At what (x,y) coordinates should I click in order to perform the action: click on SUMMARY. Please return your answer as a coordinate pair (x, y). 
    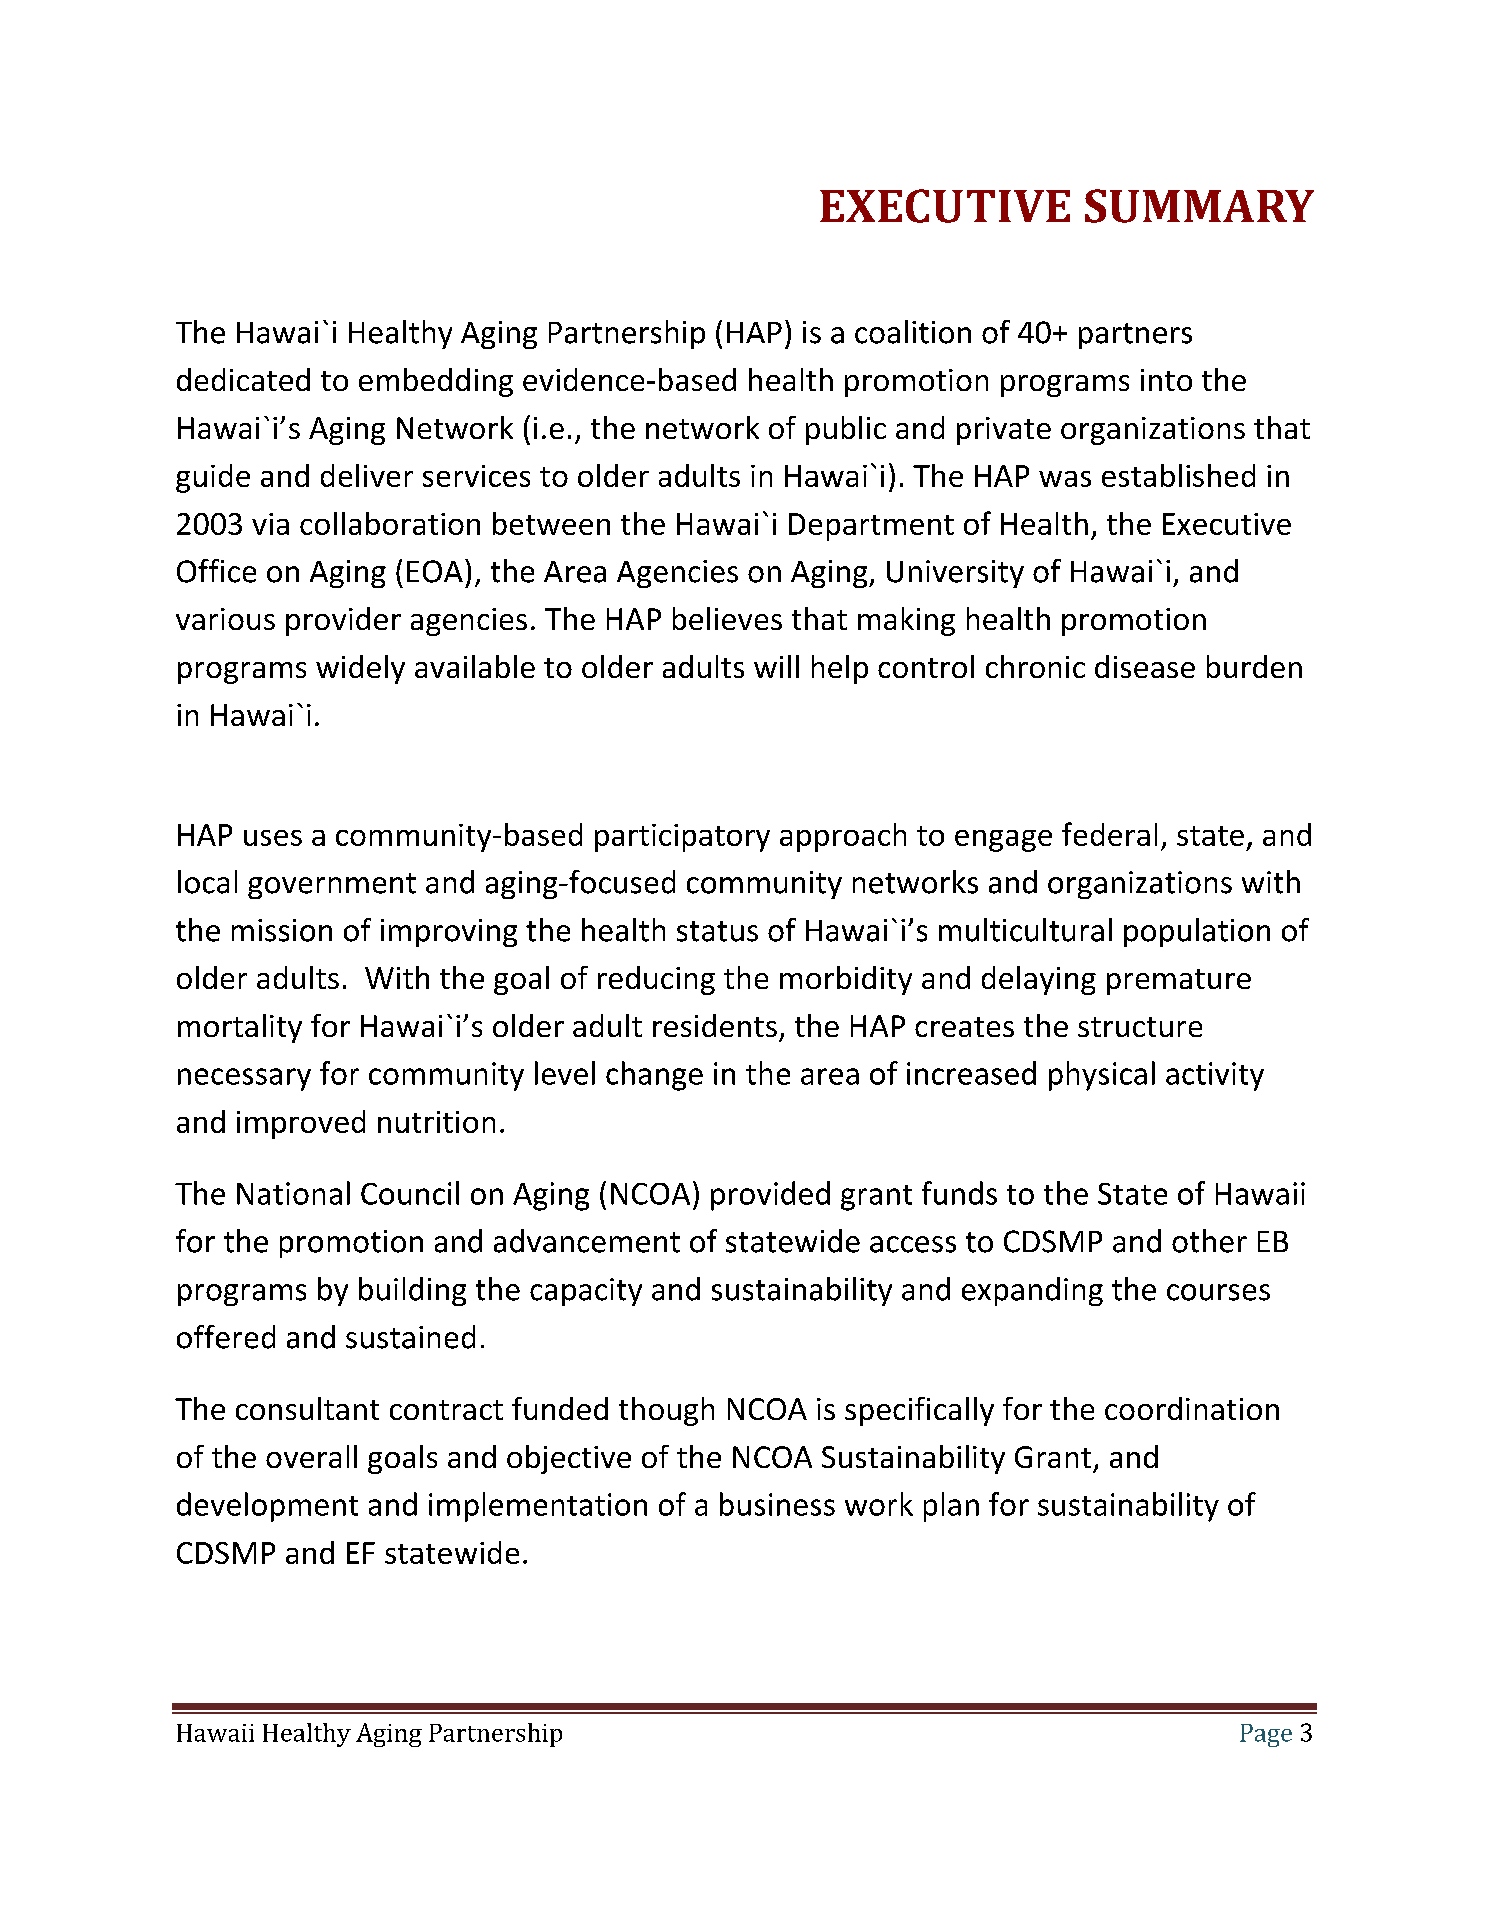
    Looking at the image, I should click on (1199, 206).
